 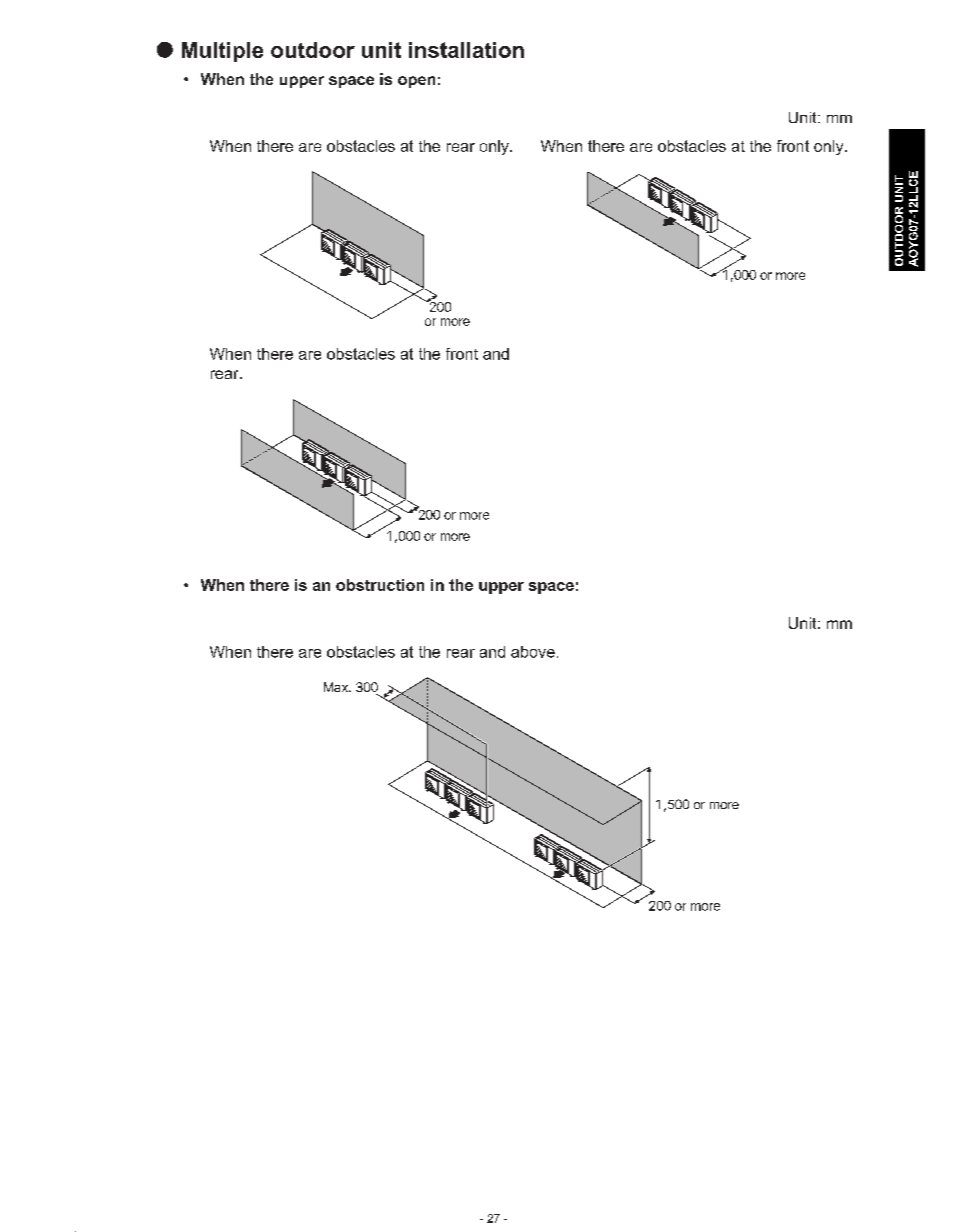 I want to click on above, so click(x=533, y=652).
